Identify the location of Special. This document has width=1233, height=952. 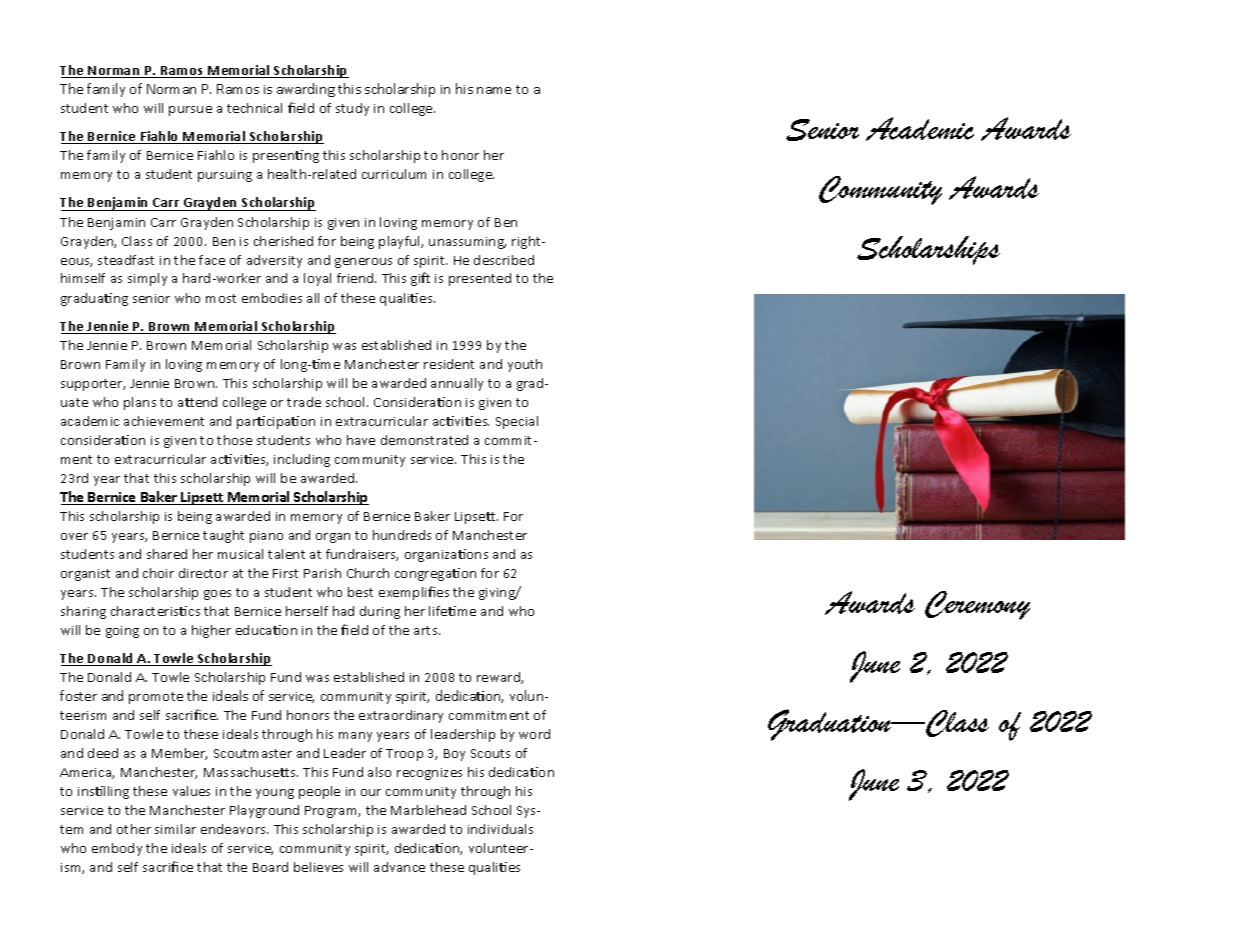
(517, 422).
